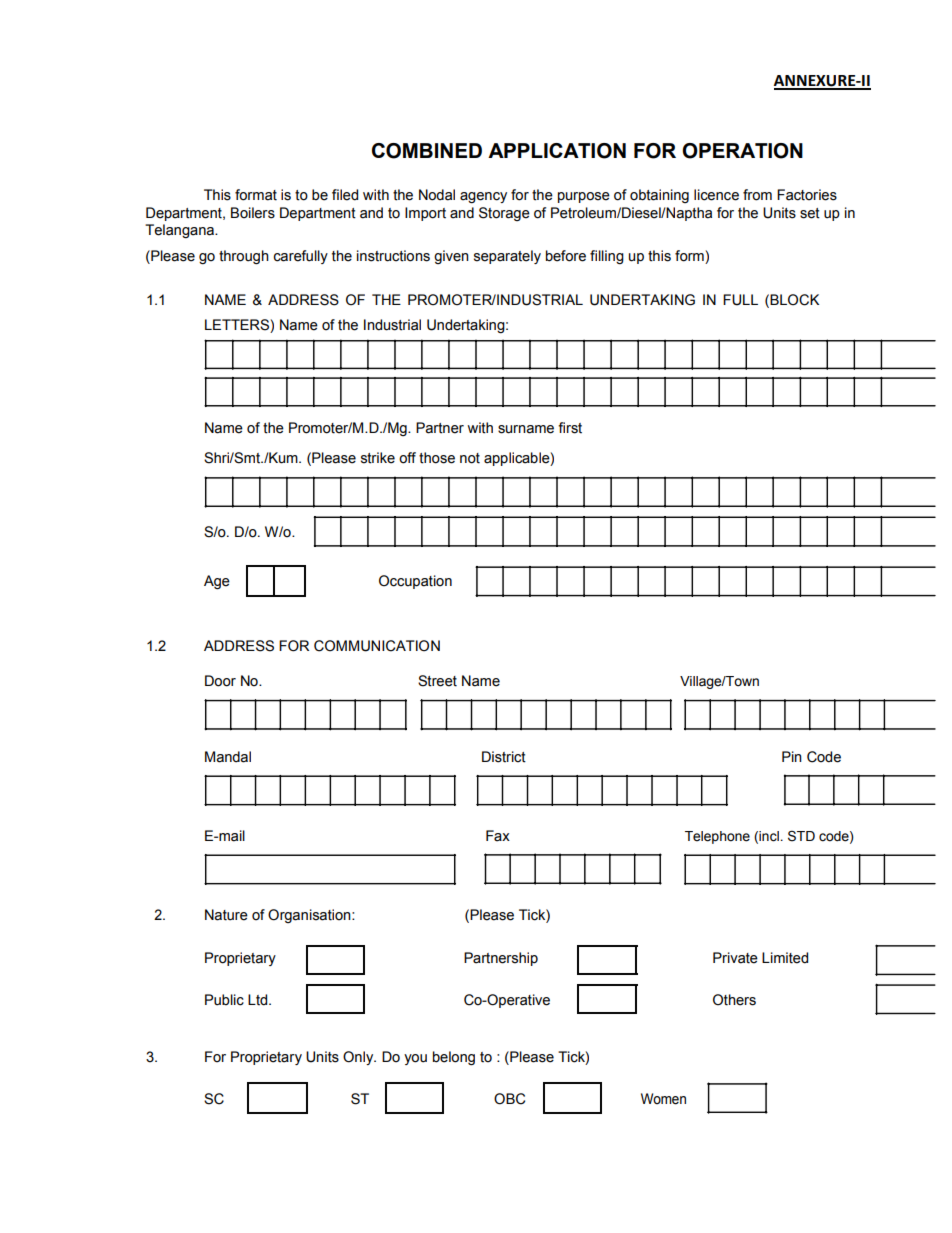 The height and width of the screenshot is (1233, 952). Describe the element at coordinates (454, 1058) in the screenshot. I see `belong` at that location.
